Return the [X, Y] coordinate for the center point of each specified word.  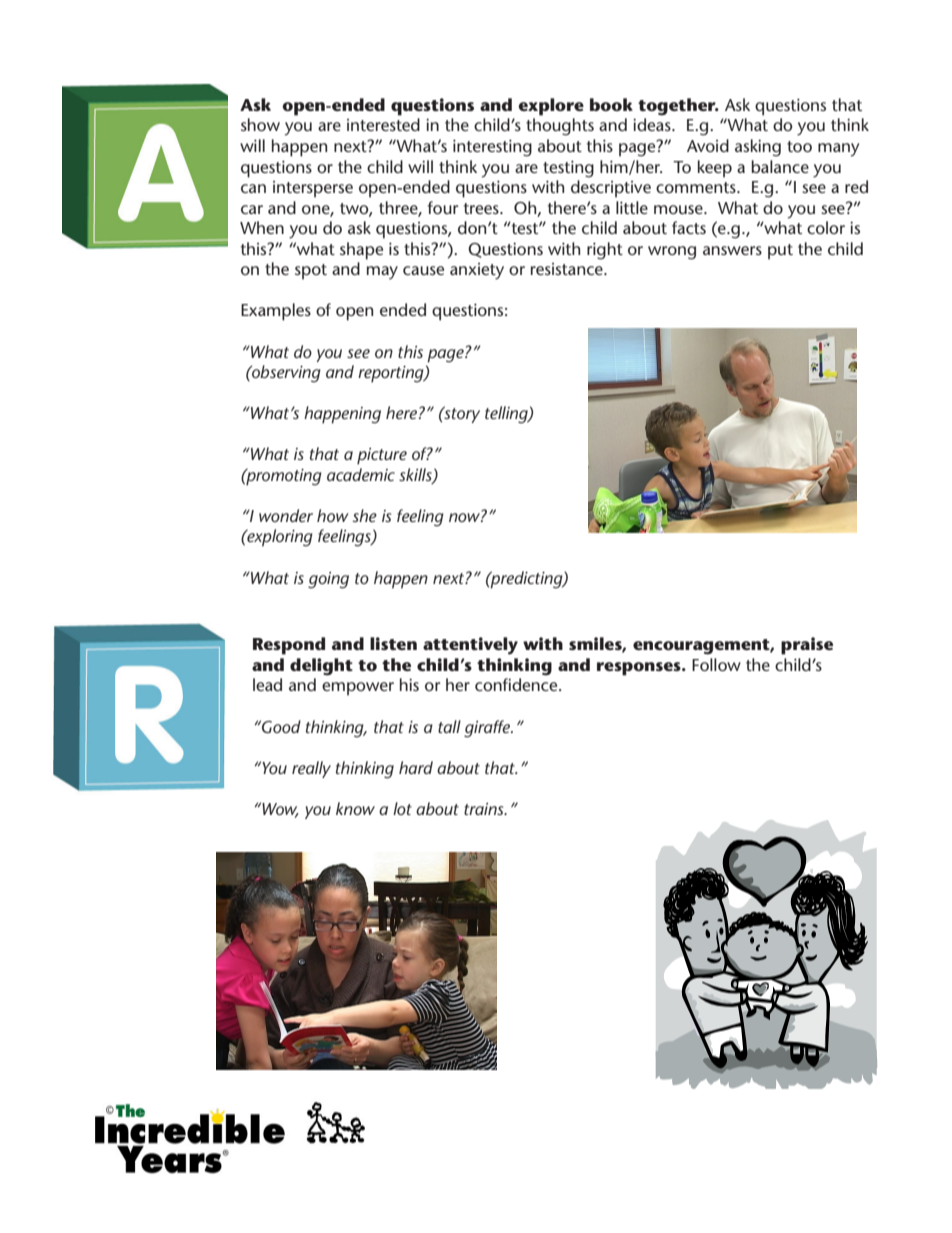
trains [485, 809]
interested [383, 124]
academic [361, 474]
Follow [716, 664]
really [311, 769]
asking [758, 148]
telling [507, 415]
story [461, 414]
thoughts [560, 127]
